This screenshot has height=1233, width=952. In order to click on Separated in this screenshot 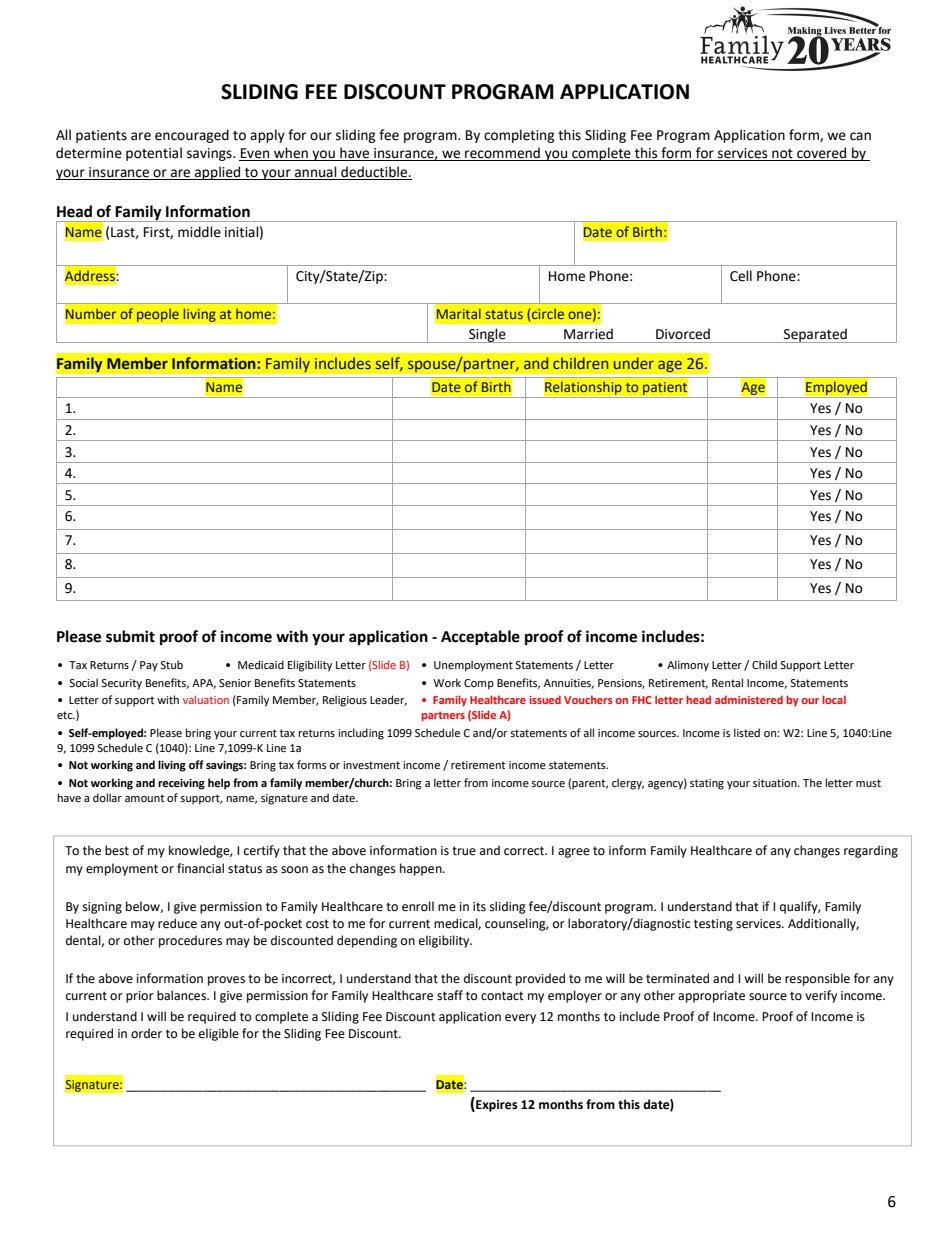, I will do `click(815, 335)`.
